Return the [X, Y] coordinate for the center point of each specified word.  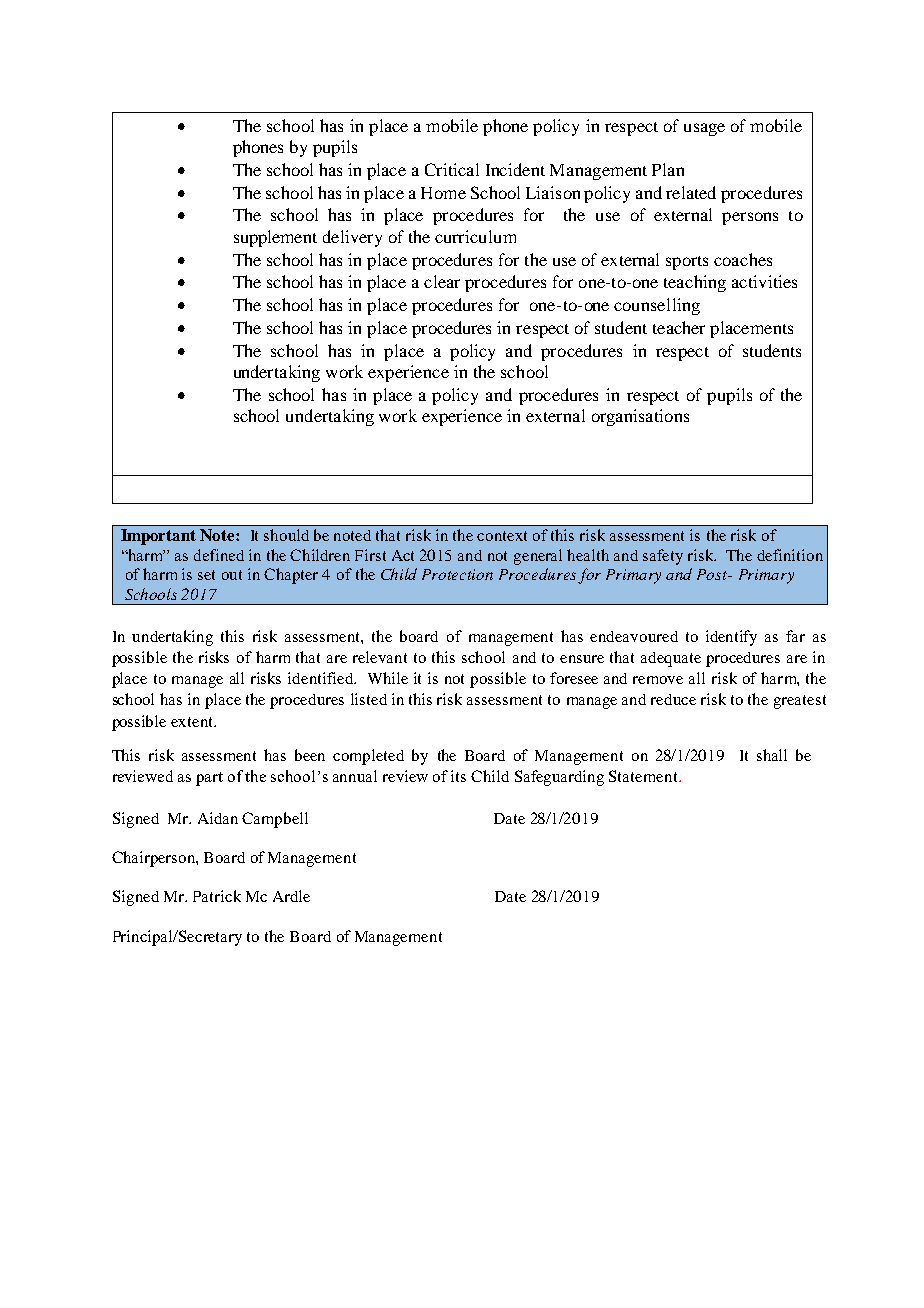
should [286, 535]
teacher [679, 327]
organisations [640, 417]
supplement [275, 238]
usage [704, 129]
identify [731, 638]
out [232, 575]
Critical [452, 169]
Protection [457, 574]
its [458, 776]
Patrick [217, 896]
